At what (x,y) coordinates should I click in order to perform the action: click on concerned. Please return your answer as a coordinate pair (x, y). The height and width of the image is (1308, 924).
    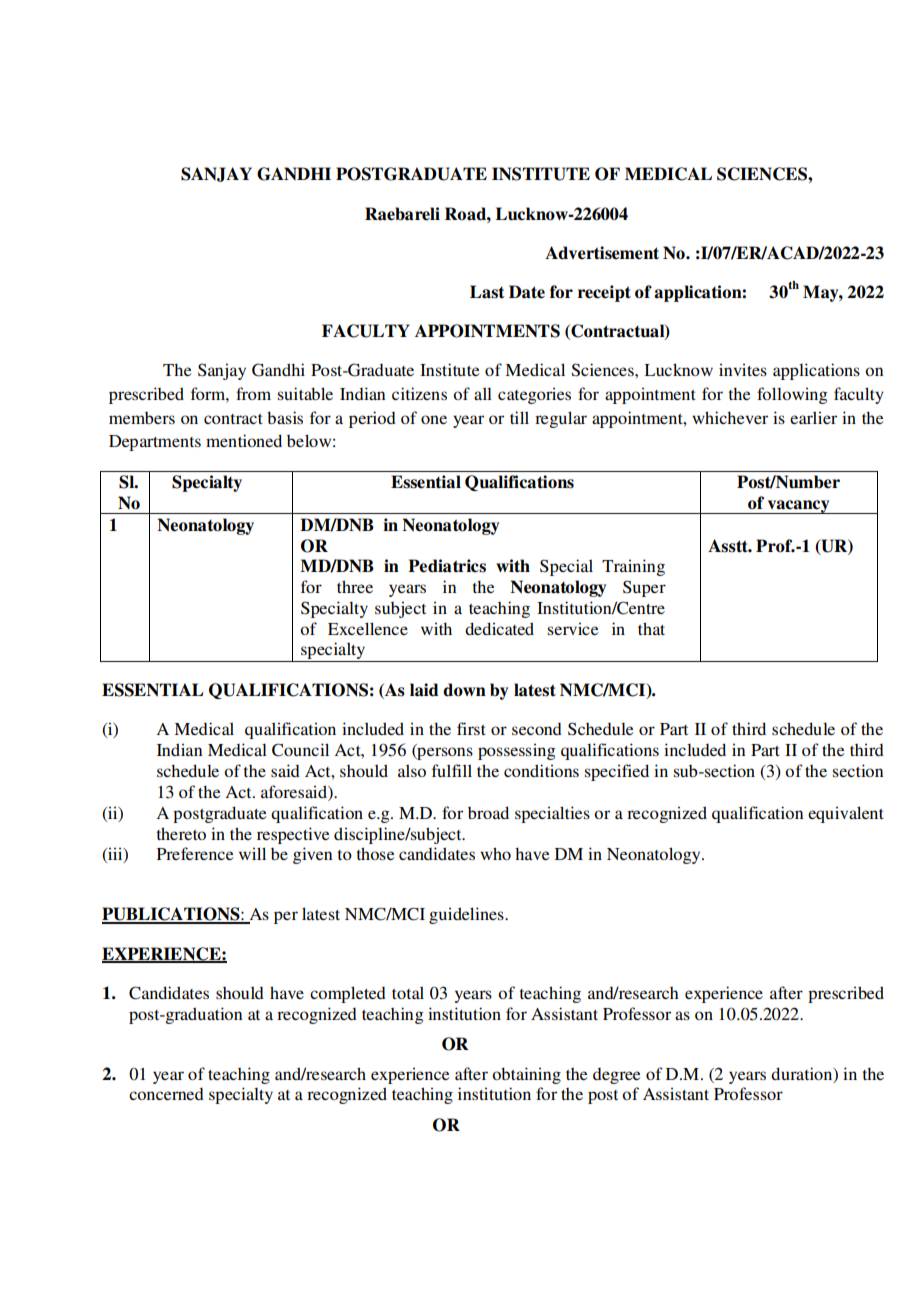
    Looking at the image, I should click on (166, 1094).
